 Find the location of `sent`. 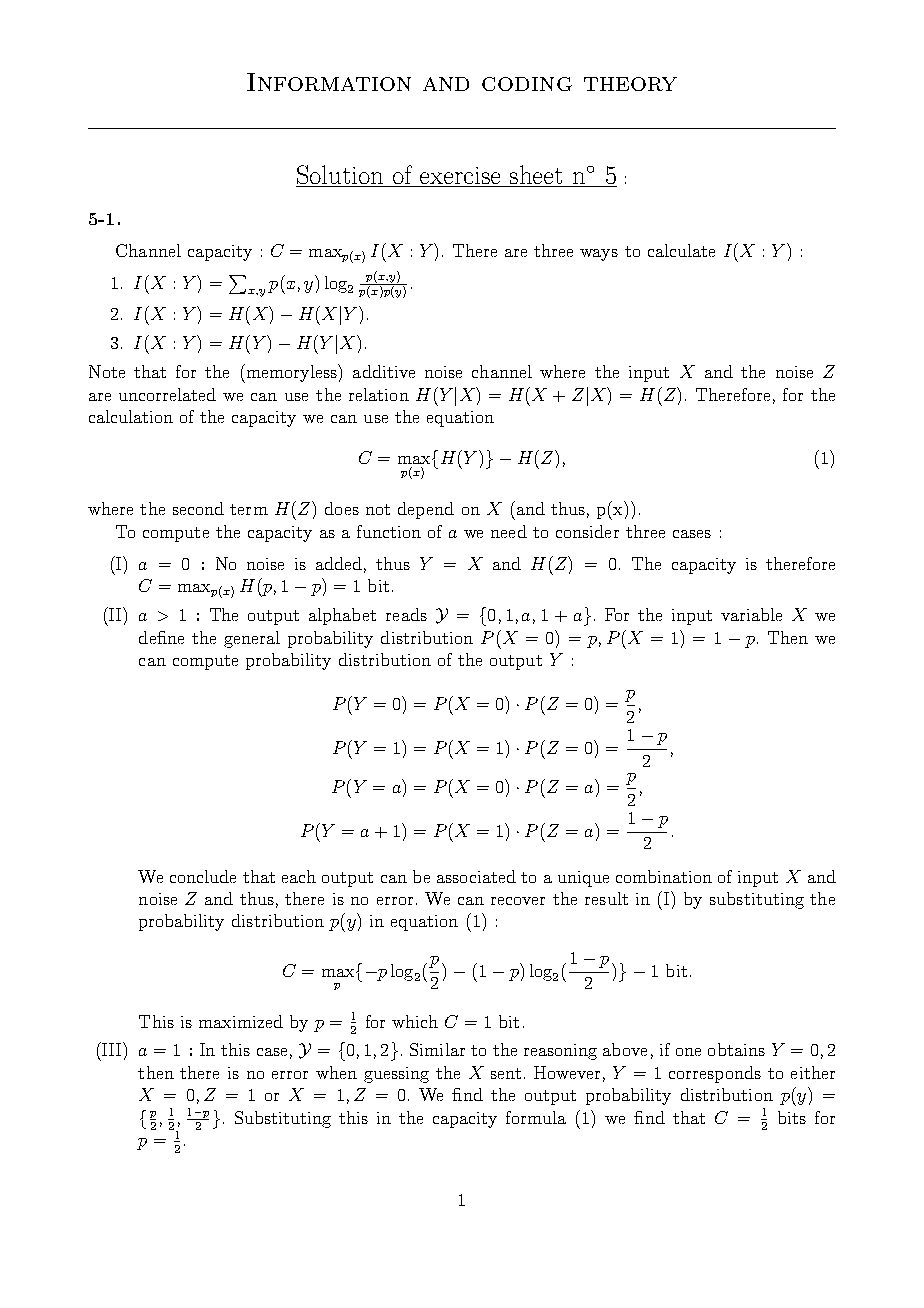

sent is located at coordinates (506, 1073).
